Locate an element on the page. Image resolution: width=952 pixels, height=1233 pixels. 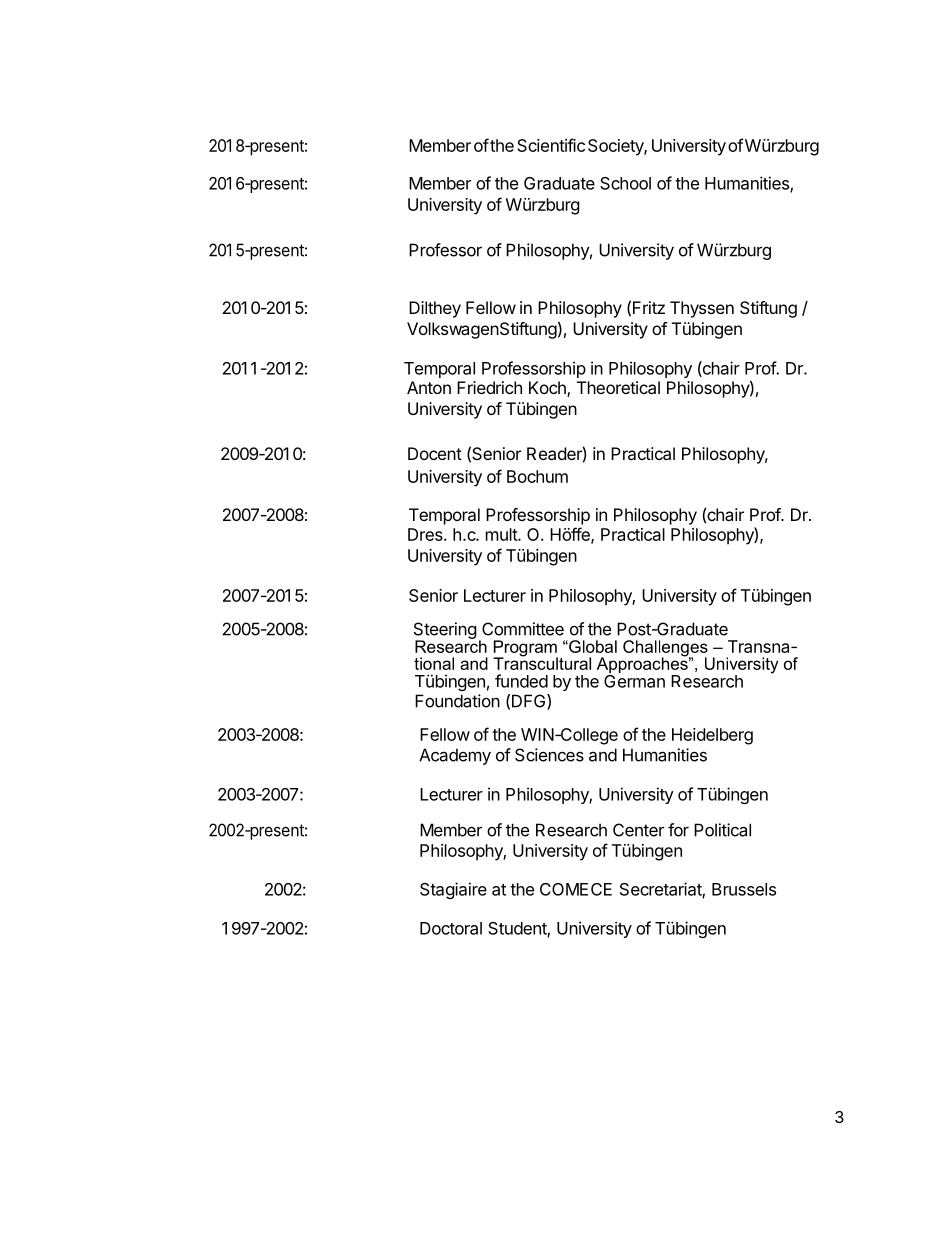
Doctoral is located at coordinates (451, 928).
